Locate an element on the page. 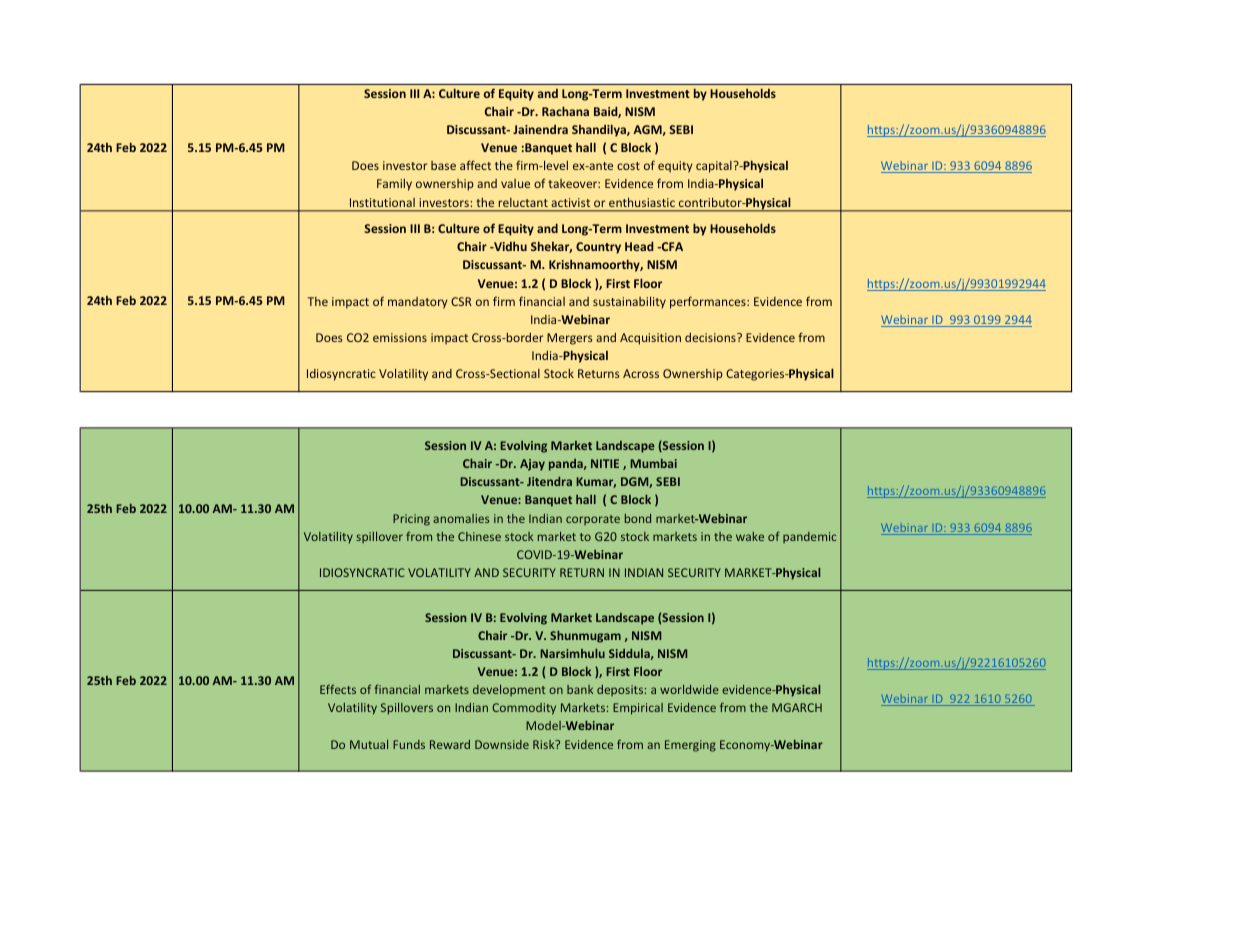  decisions is located at coordinates (711, 337).
